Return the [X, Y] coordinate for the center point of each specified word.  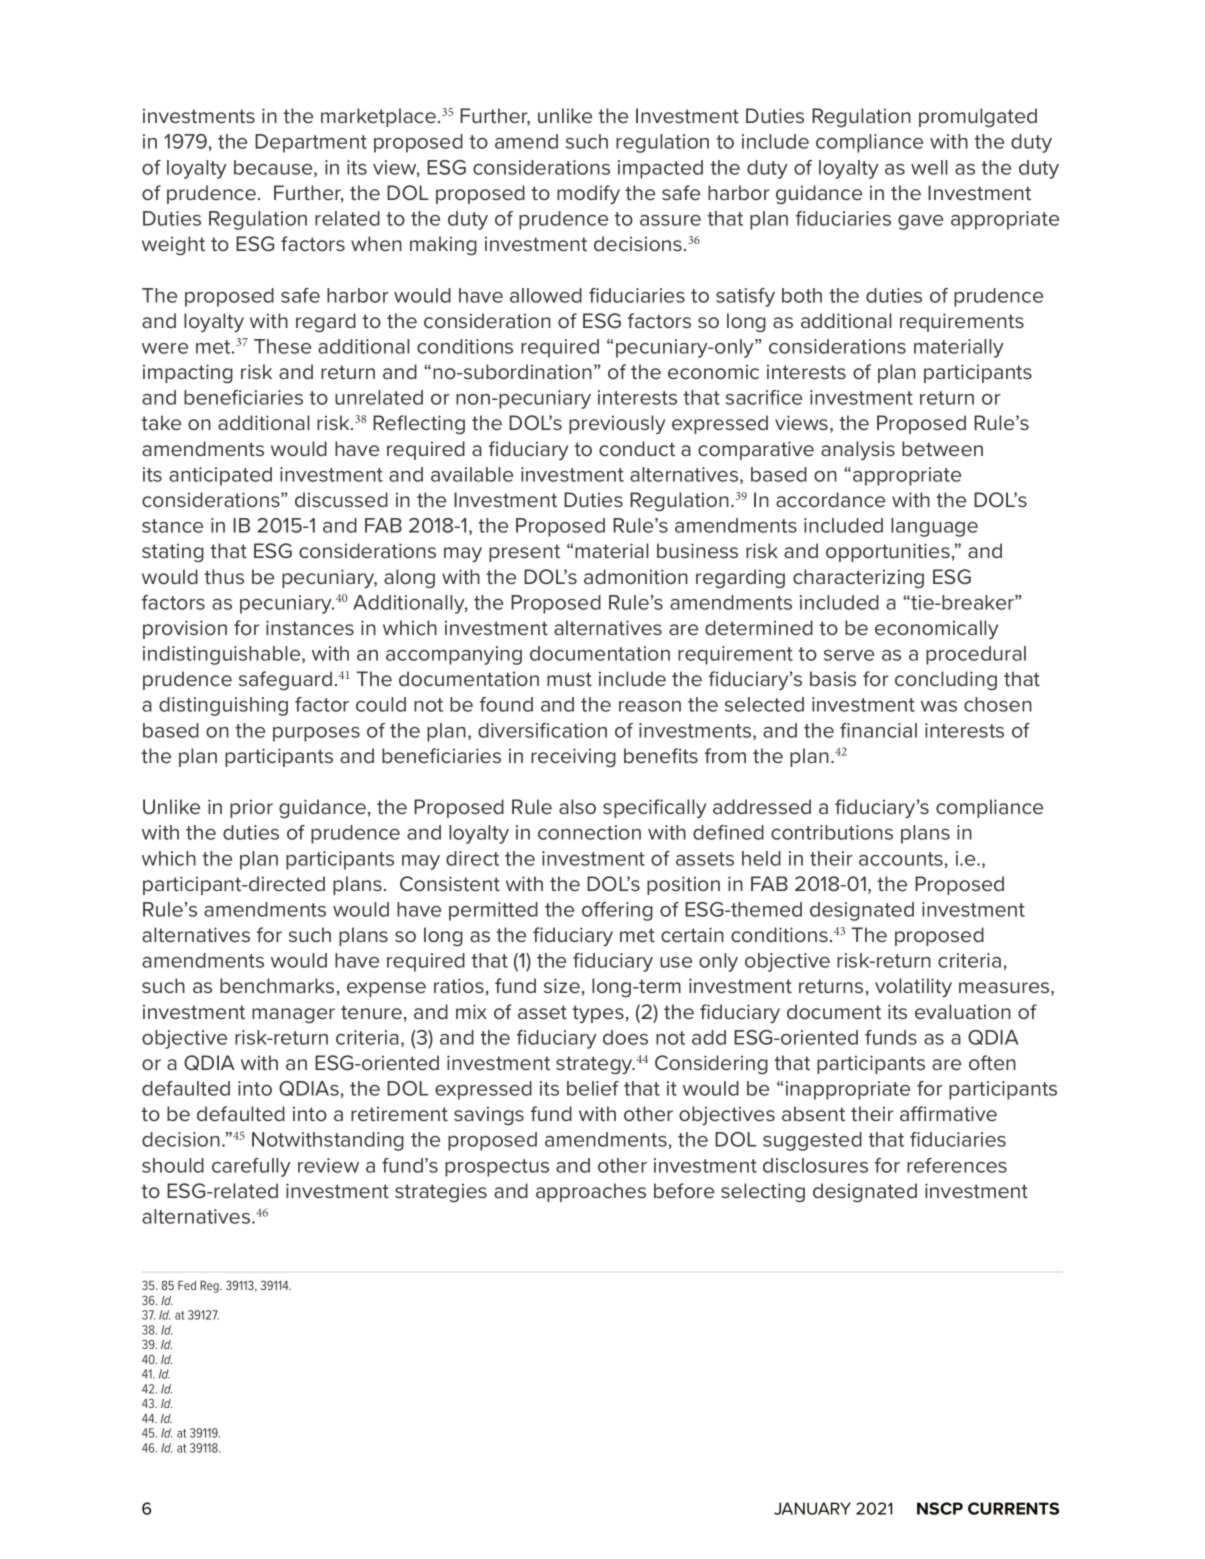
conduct [637, 448]
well [929, 167]
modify [588, 194]
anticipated [220, 476]
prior [251, 808]
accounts [901, 859]
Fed [187, 1285]
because [274, 168]
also [577, 806]
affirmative [948, 1113]
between [942, 448]
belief [593, 1088]
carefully [251, 1167]
